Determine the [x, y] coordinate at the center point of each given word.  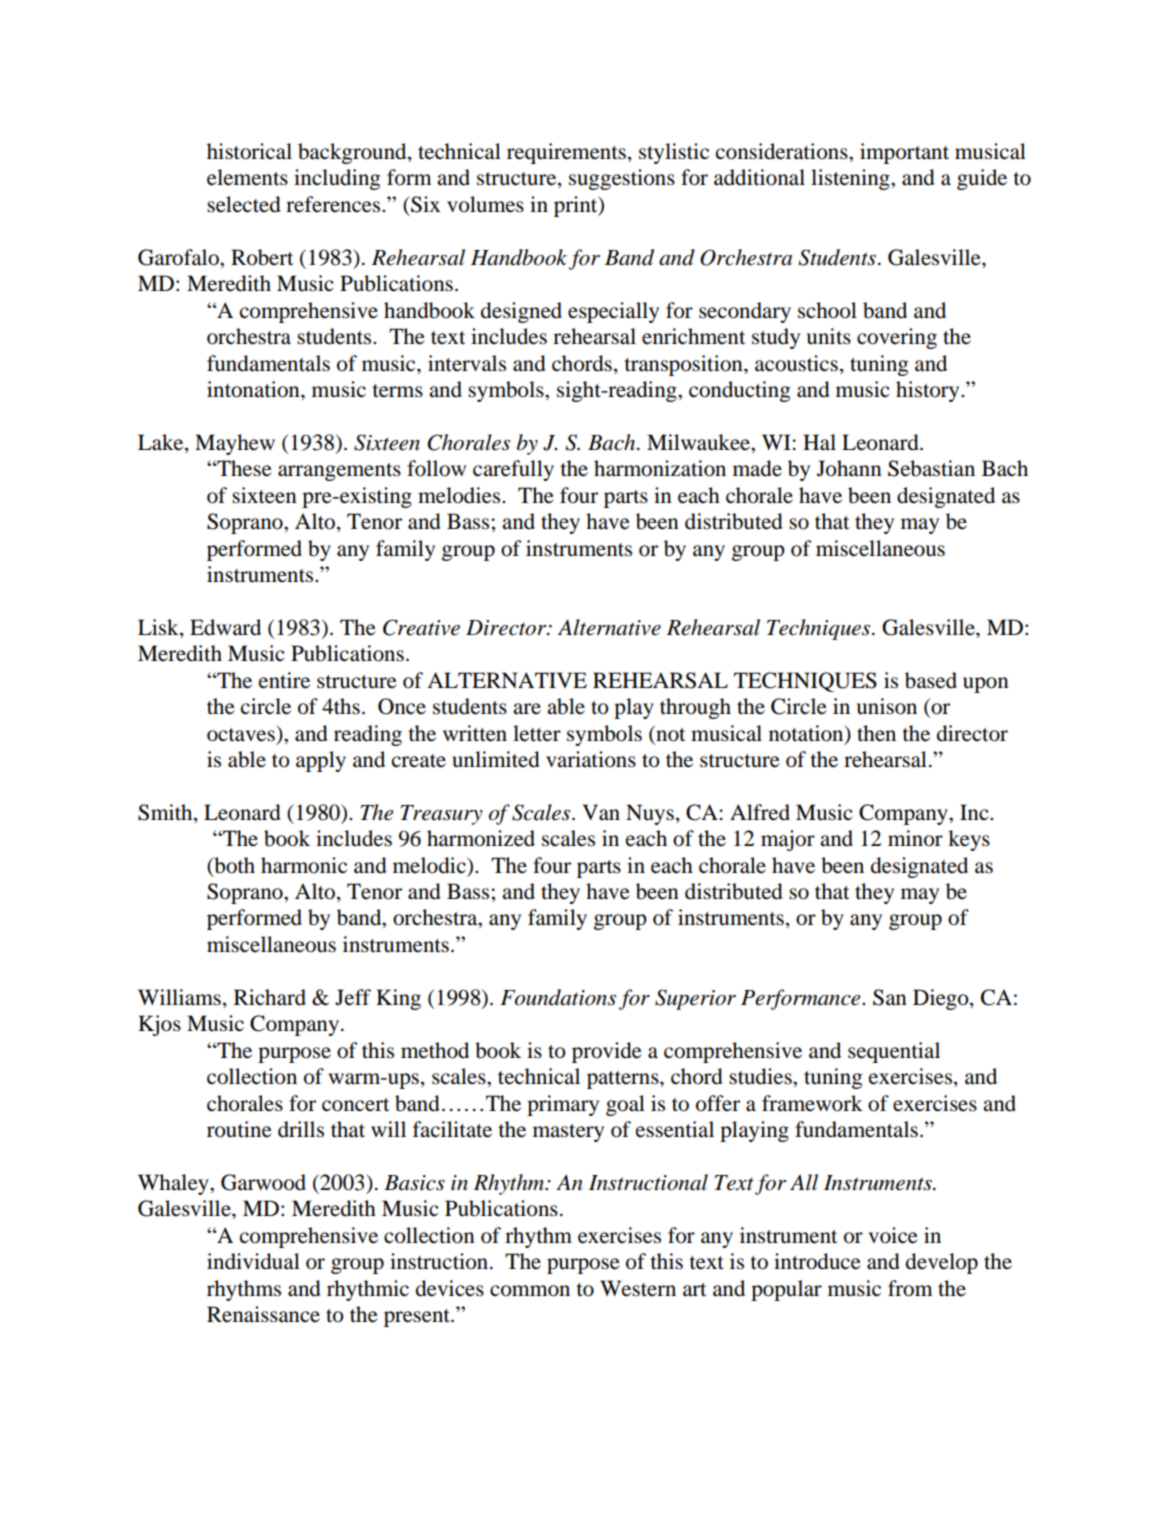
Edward [225, 627]
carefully [513, 470]
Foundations [558, 997]
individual [253, 1261]
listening [851, 179]
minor [915, 838]
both [233, 865]
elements [247, 177]
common [530, 1291]
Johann [849, 468]
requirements [566, 153]
